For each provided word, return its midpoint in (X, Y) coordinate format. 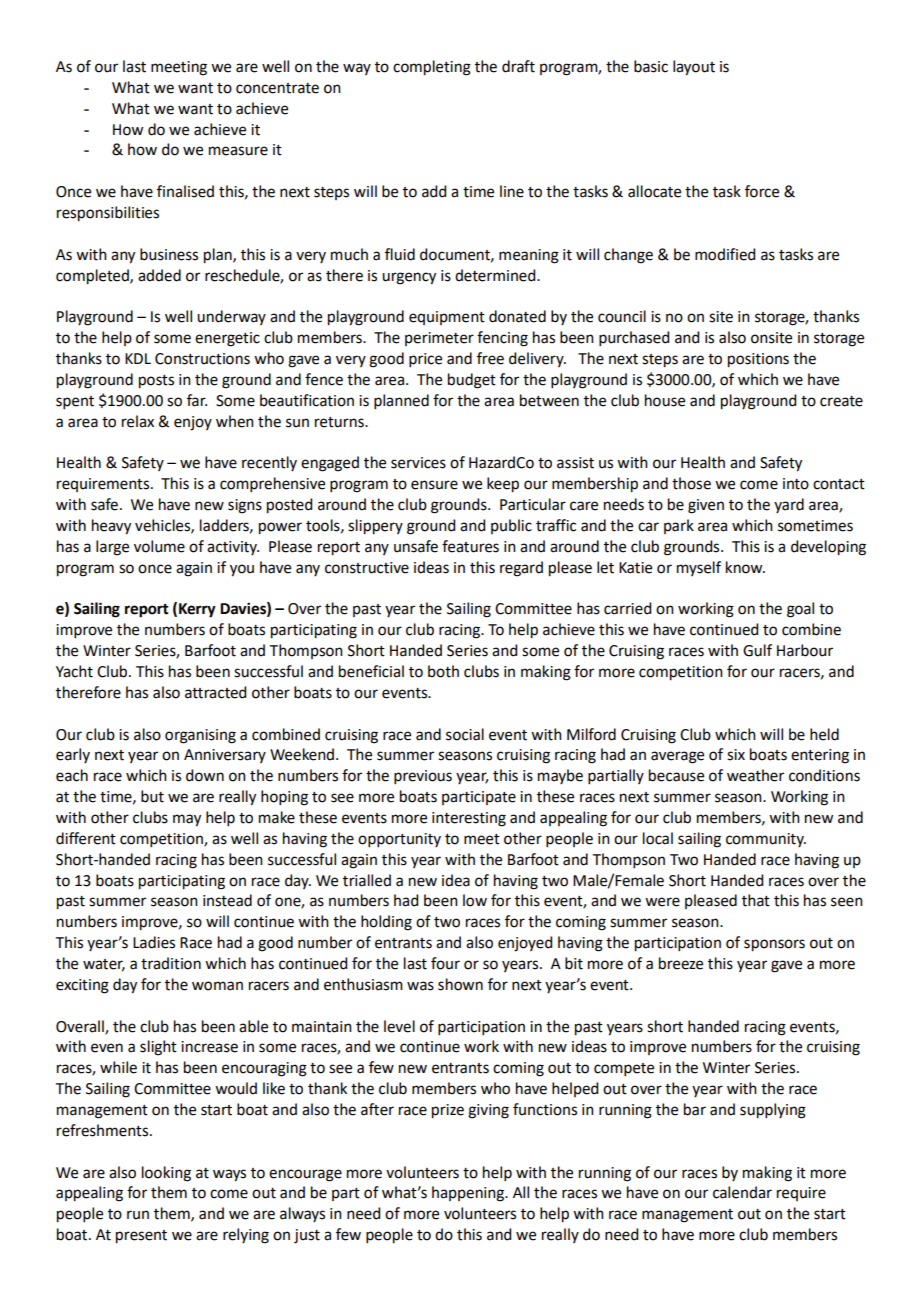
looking (166, 1174)
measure (238, 151)
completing (432, 68)
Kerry (197, 610)
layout (694, 68)
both (443, 671)
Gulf (757, 650)
